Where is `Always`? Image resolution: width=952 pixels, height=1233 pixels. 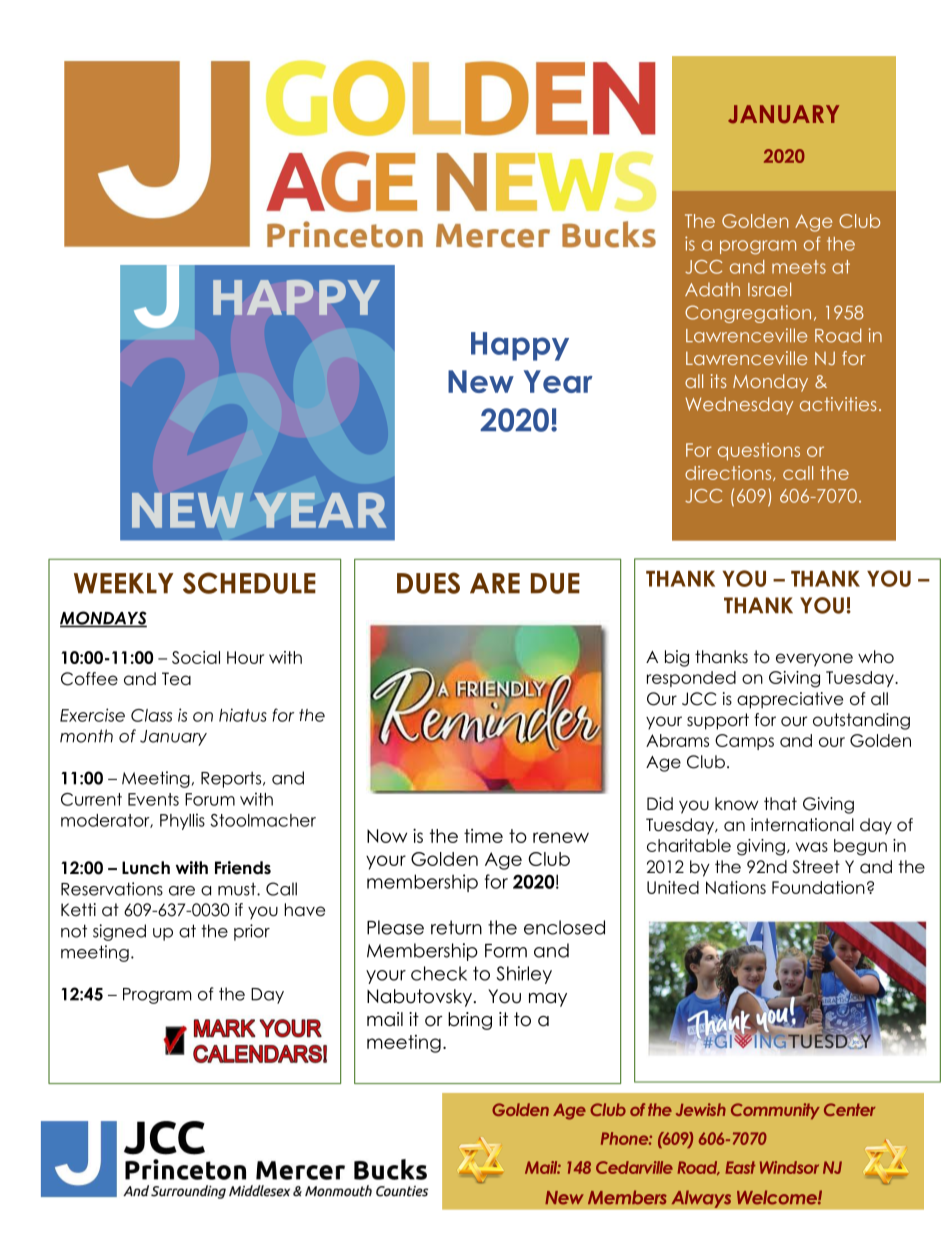
Always is located at coordinates (701, 1199).
